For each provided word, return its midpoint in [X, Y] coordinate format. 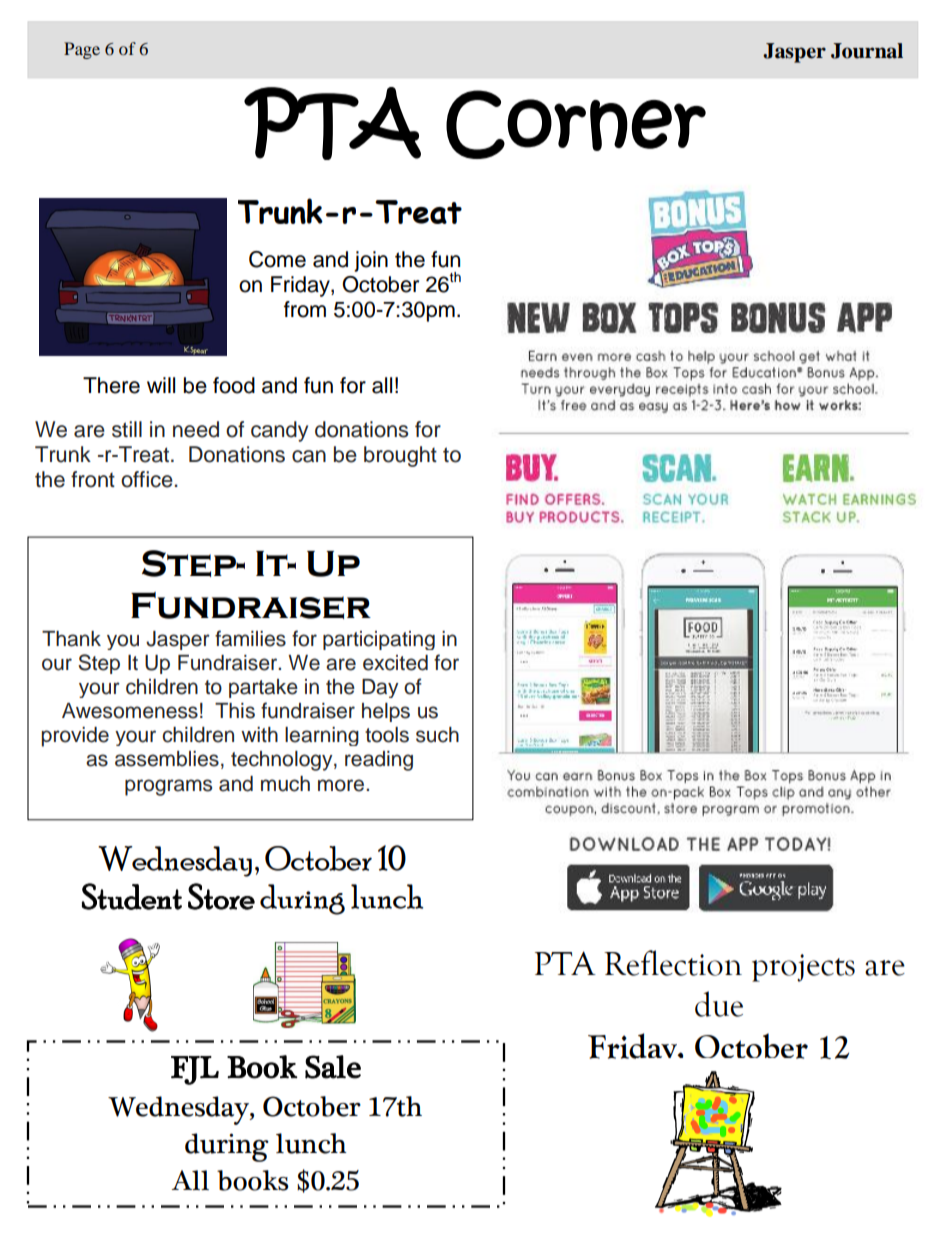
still [127, 429]
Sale [333, 1067]
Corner [576, 124]
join [371, 261]
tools [387, 735]
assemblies [167, 759]
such [437, 735]
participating [379, 640]
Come [277, 259]
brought [400, 456]
